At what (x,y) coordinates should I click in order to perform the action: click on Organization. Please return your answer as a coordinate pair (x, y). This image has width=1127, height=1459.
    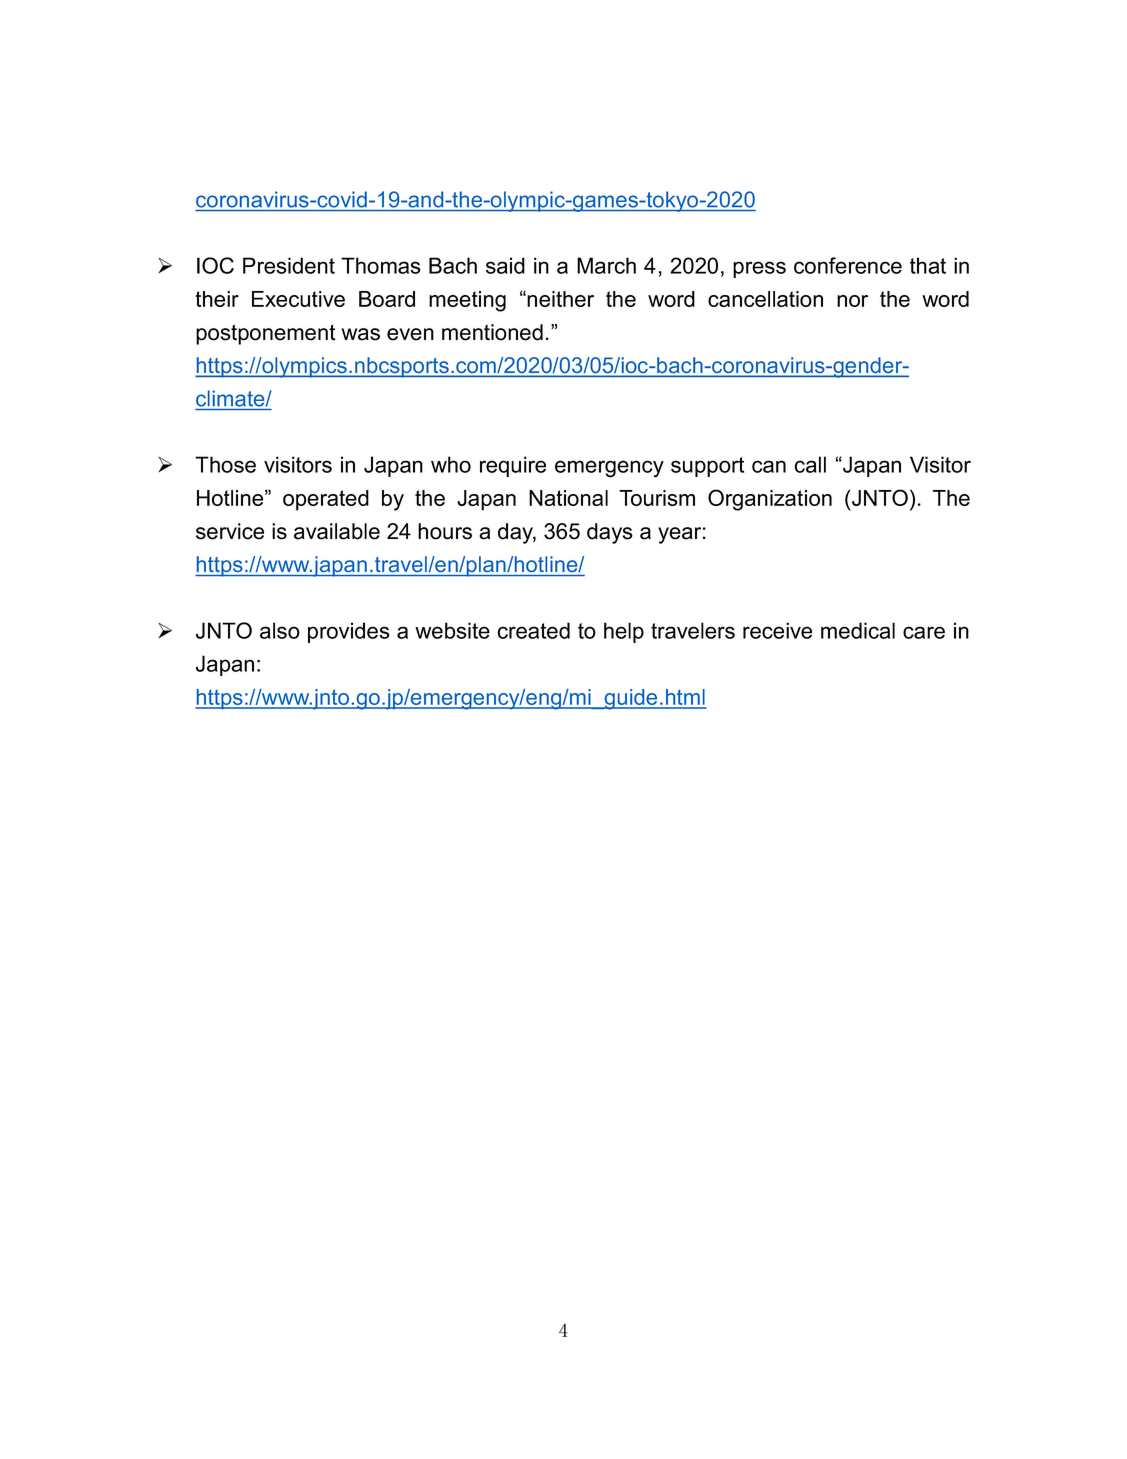
    Looking at the image, I should click on (770, 500).
